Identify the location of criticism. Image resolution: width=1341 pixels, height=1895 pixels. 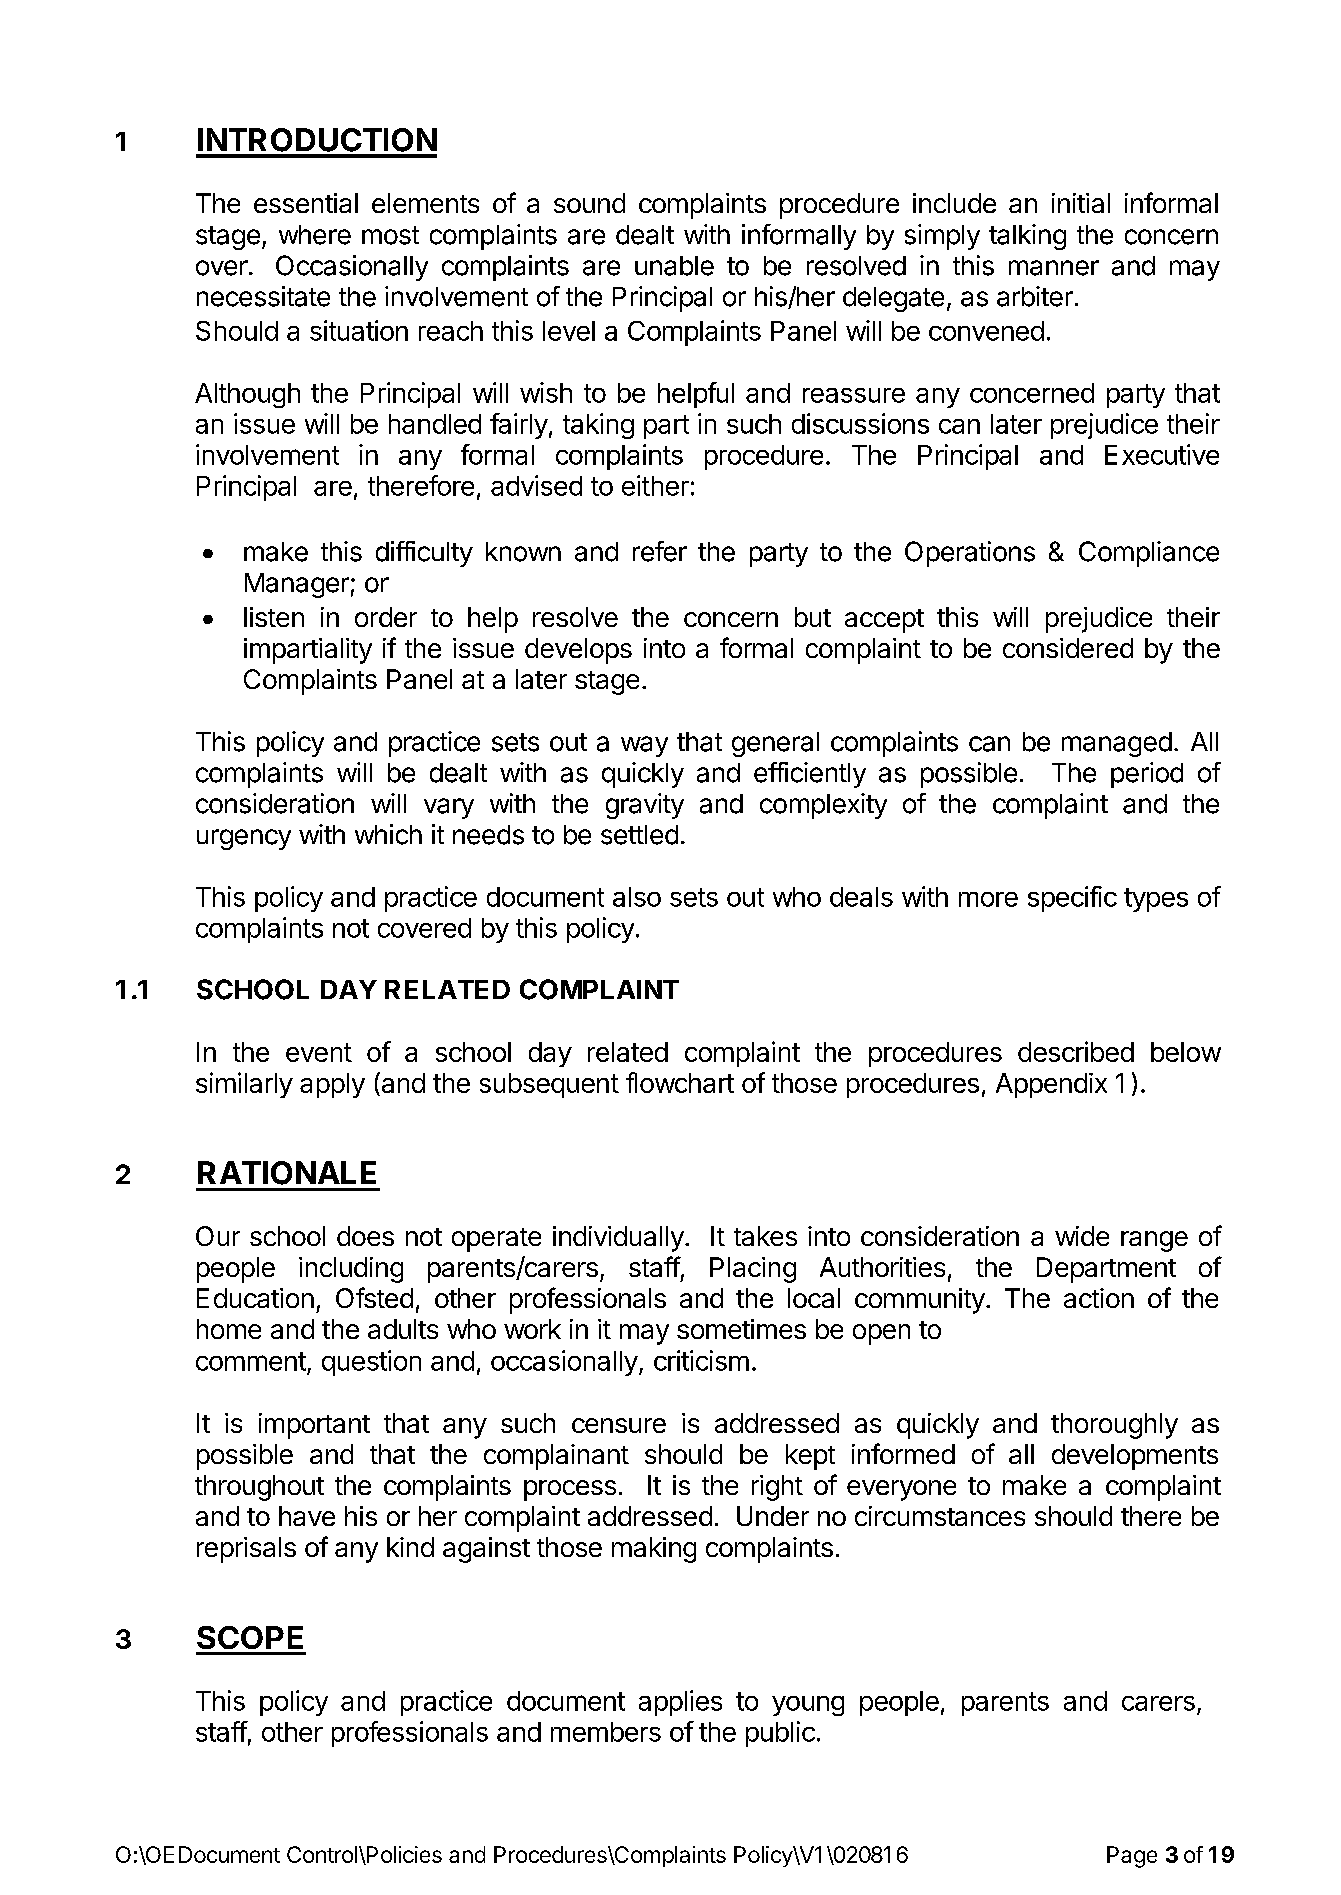
(701, 1360).
